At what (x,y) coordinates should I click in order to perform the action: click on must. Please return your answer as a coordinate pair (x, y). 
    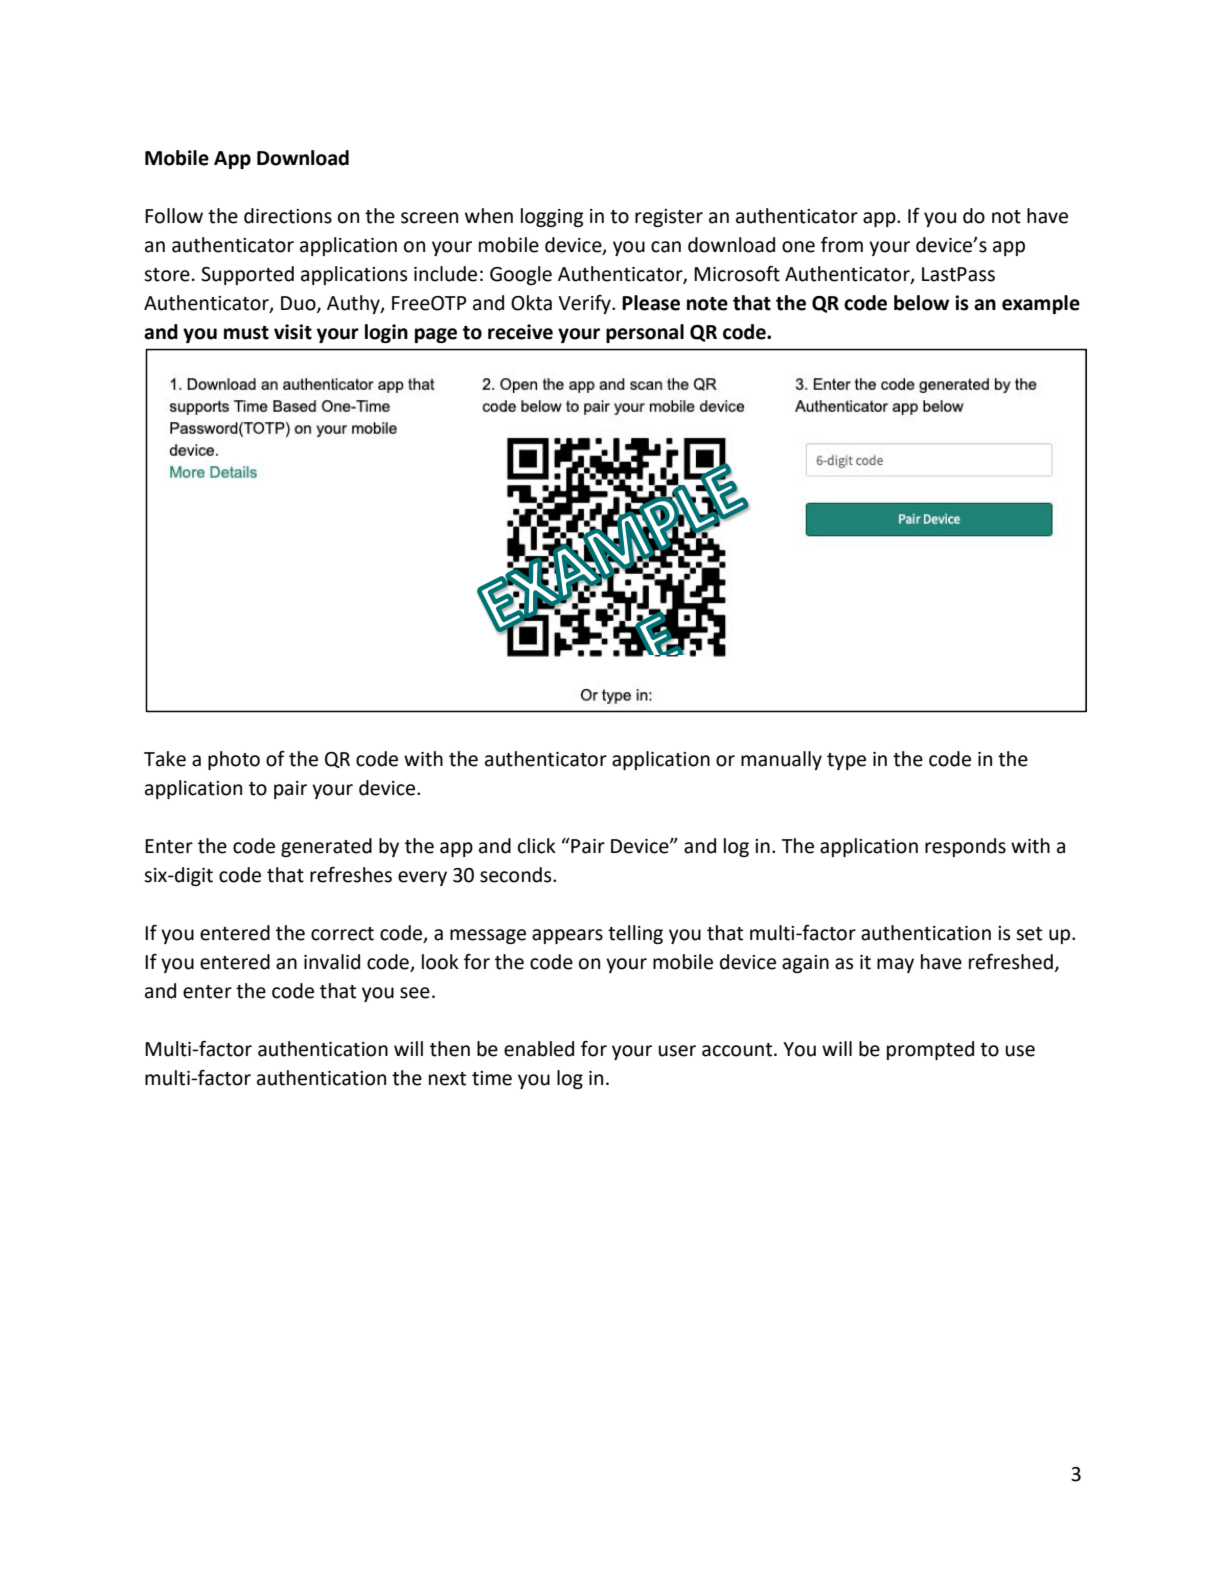
    Looking at the image, I should click on (246, 333).
